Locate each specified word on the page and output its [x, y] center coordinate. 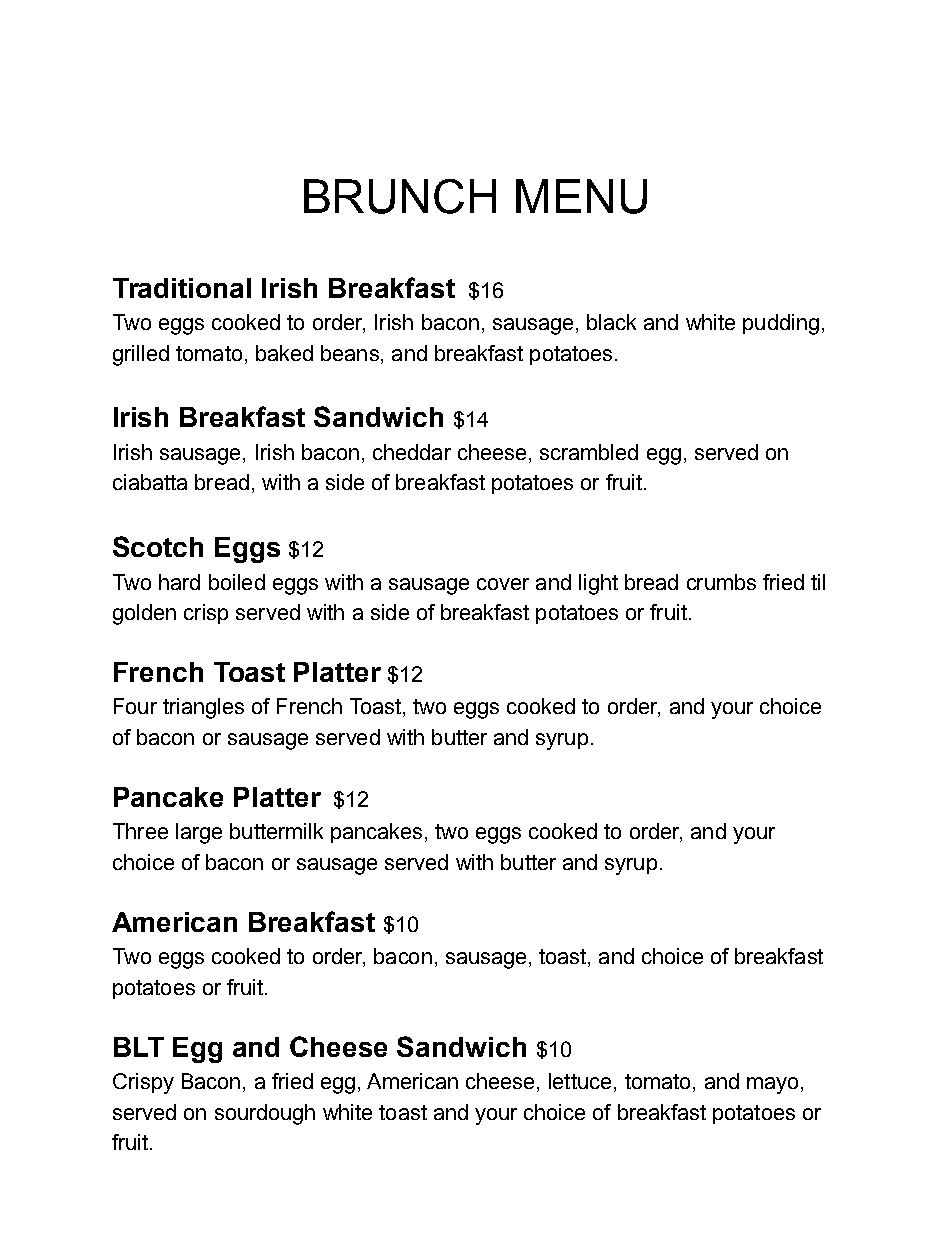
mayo [772, 1085]
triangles [203, 708]
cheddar [412, 452]
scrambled [589, 452]
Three [140, 831]
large [199, 833]
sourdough [265, 1114]
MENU [581, 196]
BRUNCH [400, 196]
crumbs [721, 582]
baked [284, 353]
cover [503, 584]
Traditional [182, 288]
